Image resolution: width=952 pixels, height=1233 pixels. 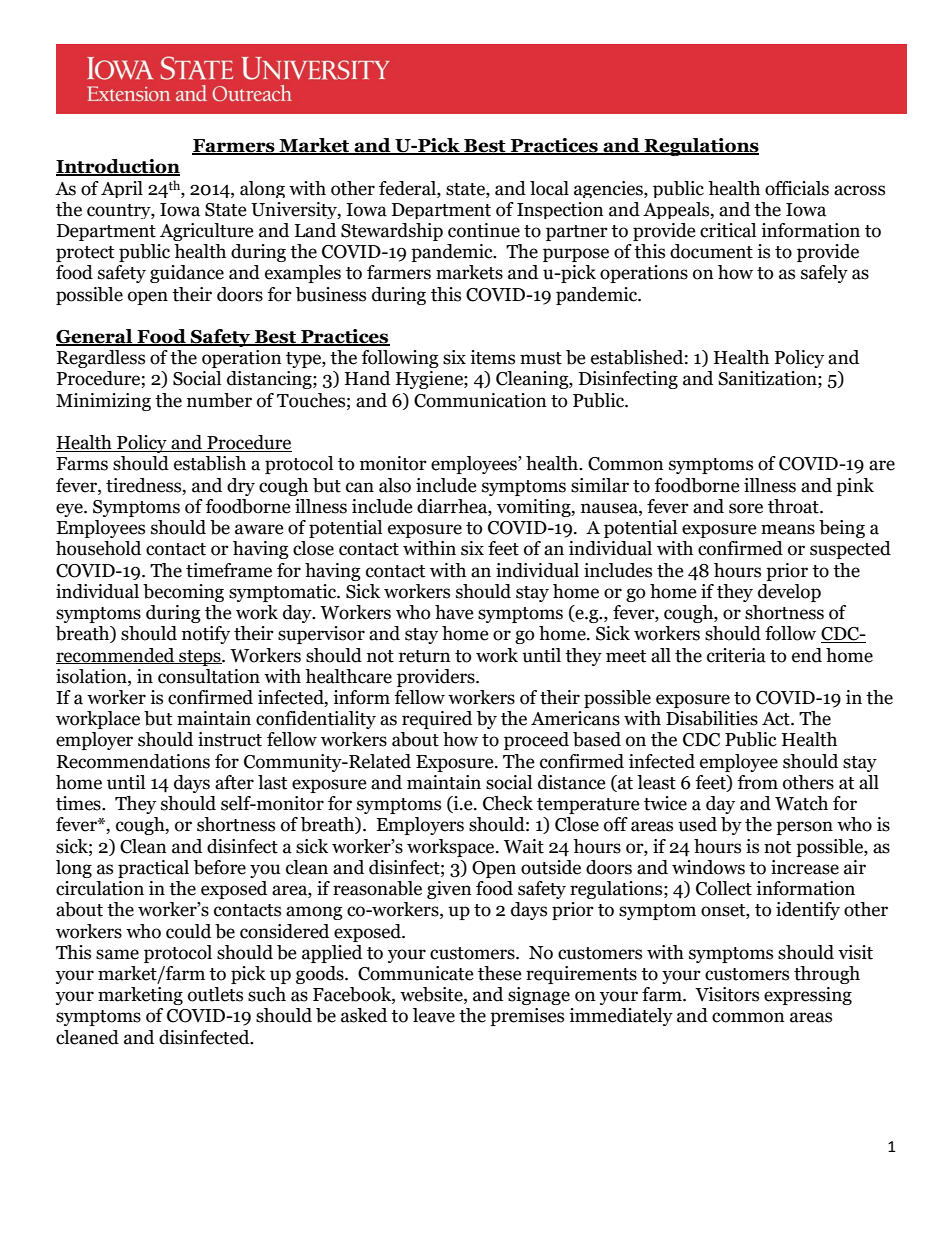 What do you see at coordinates (797, 188) in the screenshot?
I see `officials` at bounding box center [797, 188].
